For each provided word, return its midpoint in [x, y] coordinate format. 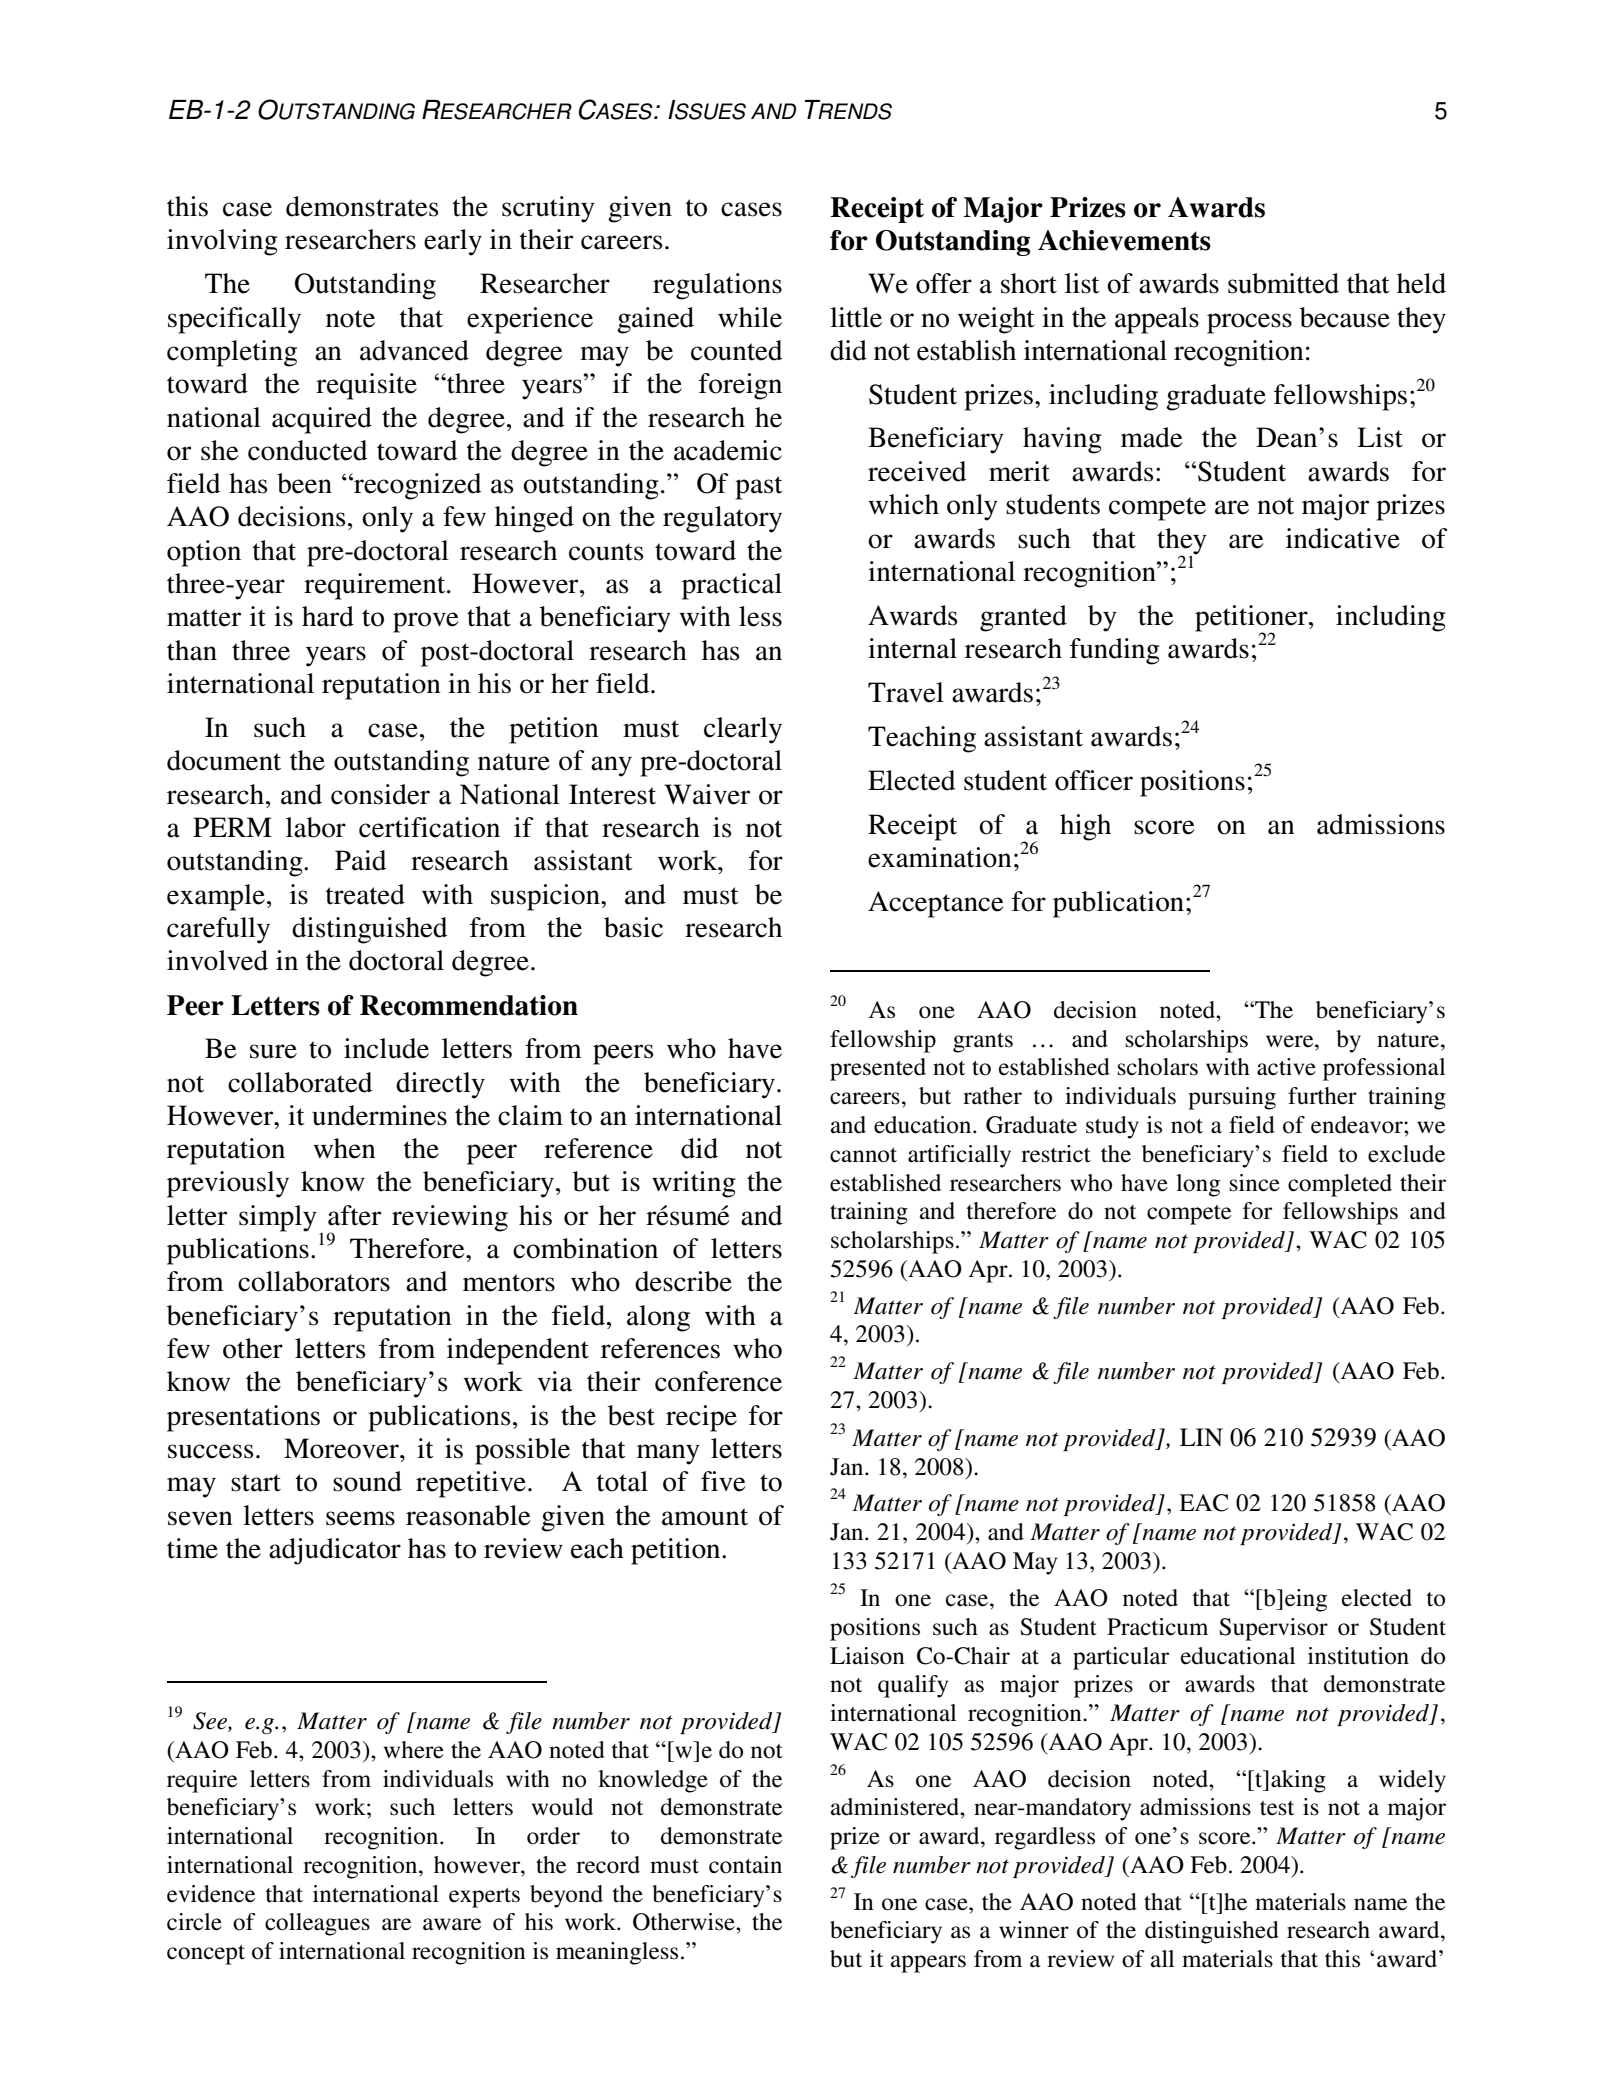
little [856, 317]
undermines [379, 1115]
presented [878, 1069]
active [1286, 1067]
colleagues [317, 1924]
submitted [1283, 283]
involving [222, 242]
